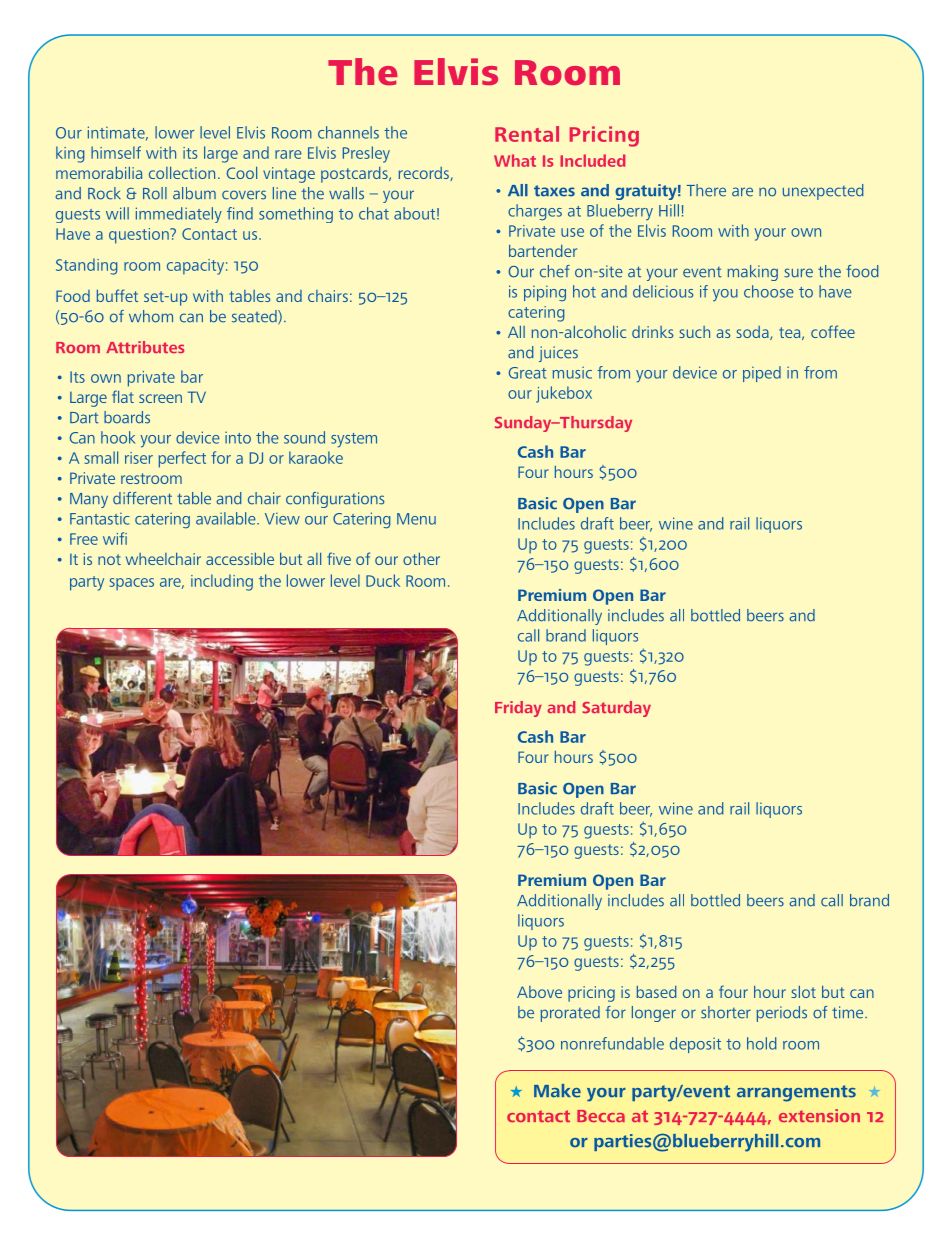 This document has height=1233, width=952. What do you see at coordinates (182, 172) in the document?
I see `collection` at bounding box center [182, 172].
